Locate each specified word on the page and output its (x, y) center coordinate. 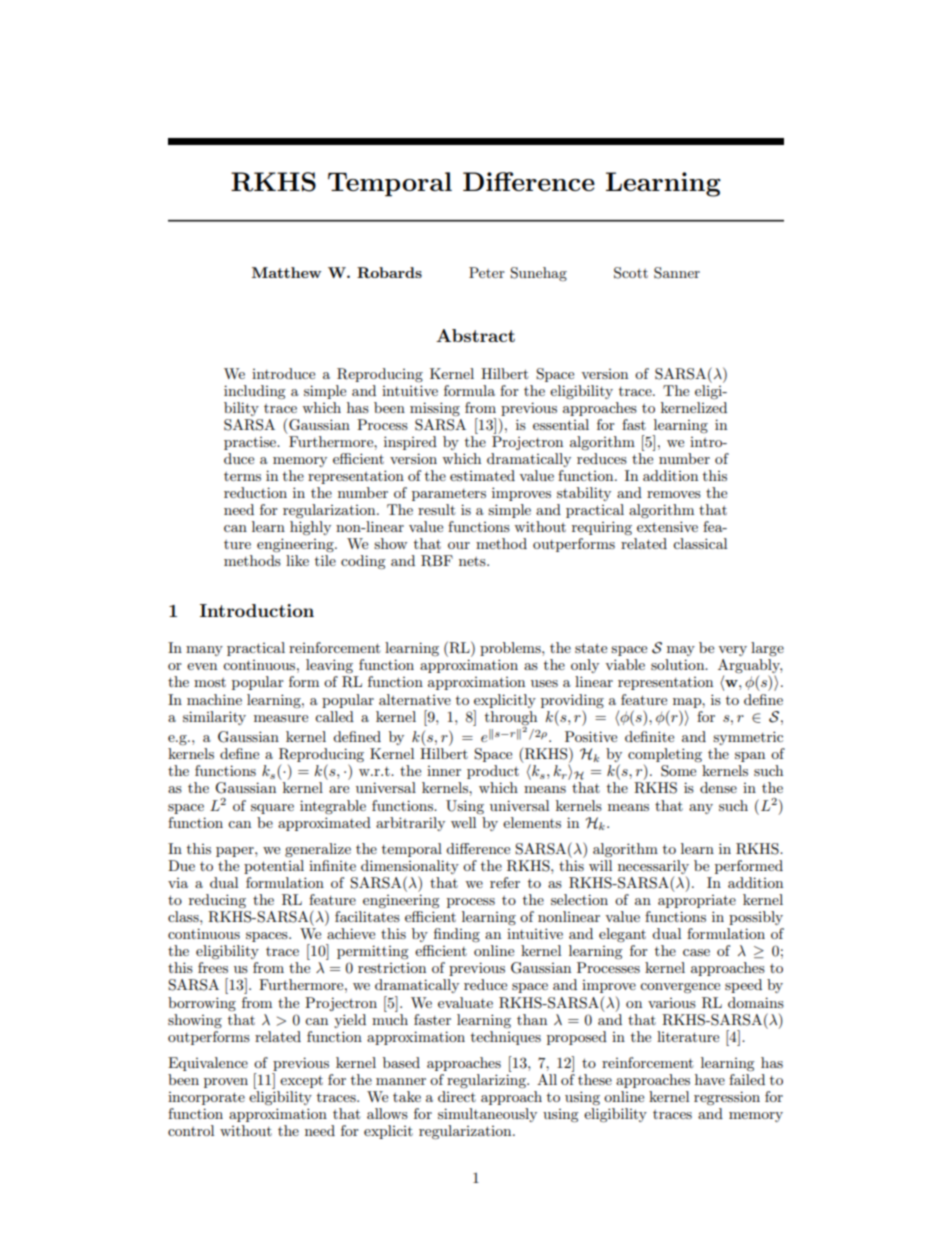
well (463, 822)
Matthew (286, 272)
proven (226, 1083)
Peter (487, 272)
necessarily (653, 867)
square (272, 809)
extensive (667, 526)
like (297, 560)
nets (473, 561)
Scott (631, 273)
